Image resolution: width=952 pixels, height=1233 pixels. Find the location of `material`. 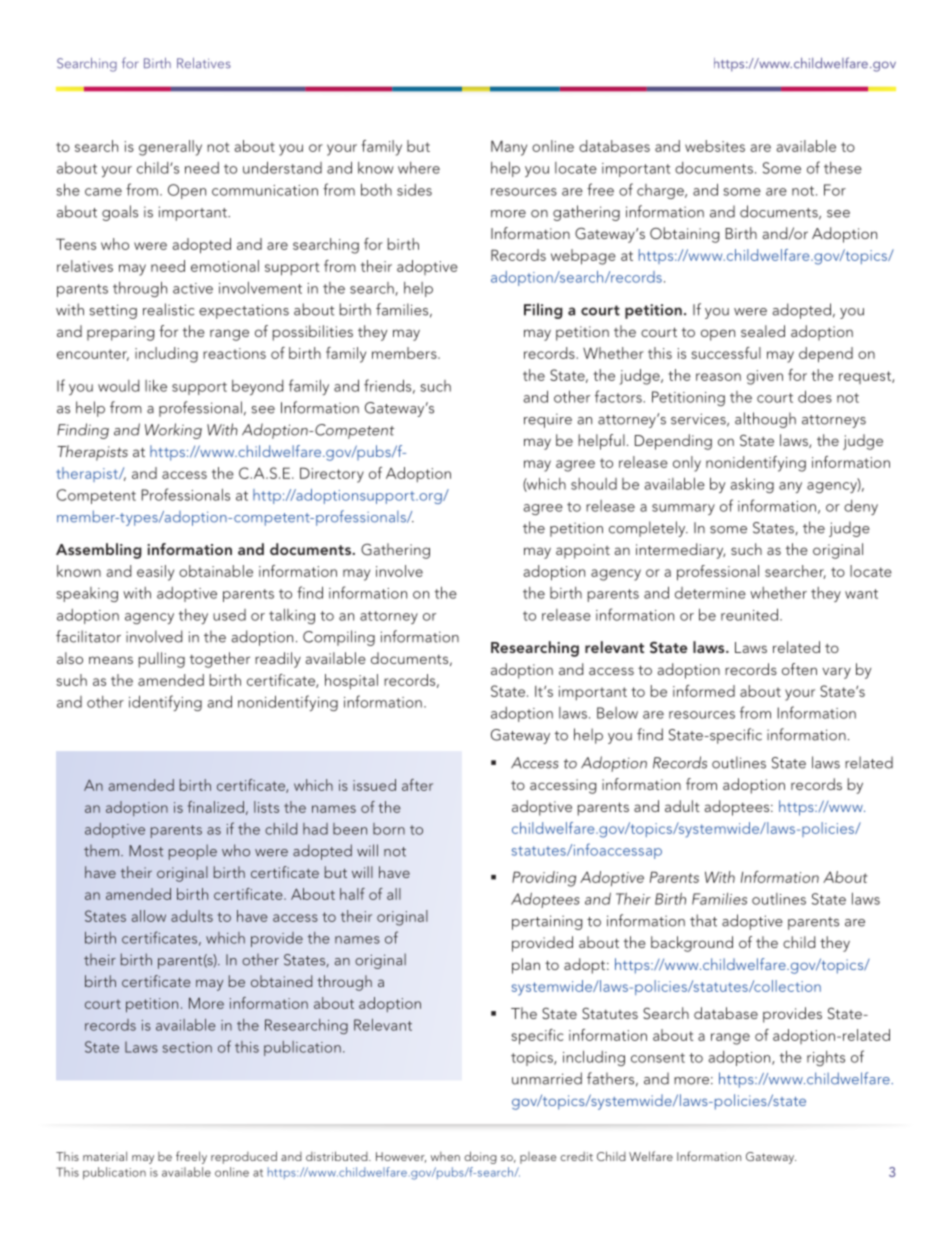

material is located at coordinates (105, 1156).
